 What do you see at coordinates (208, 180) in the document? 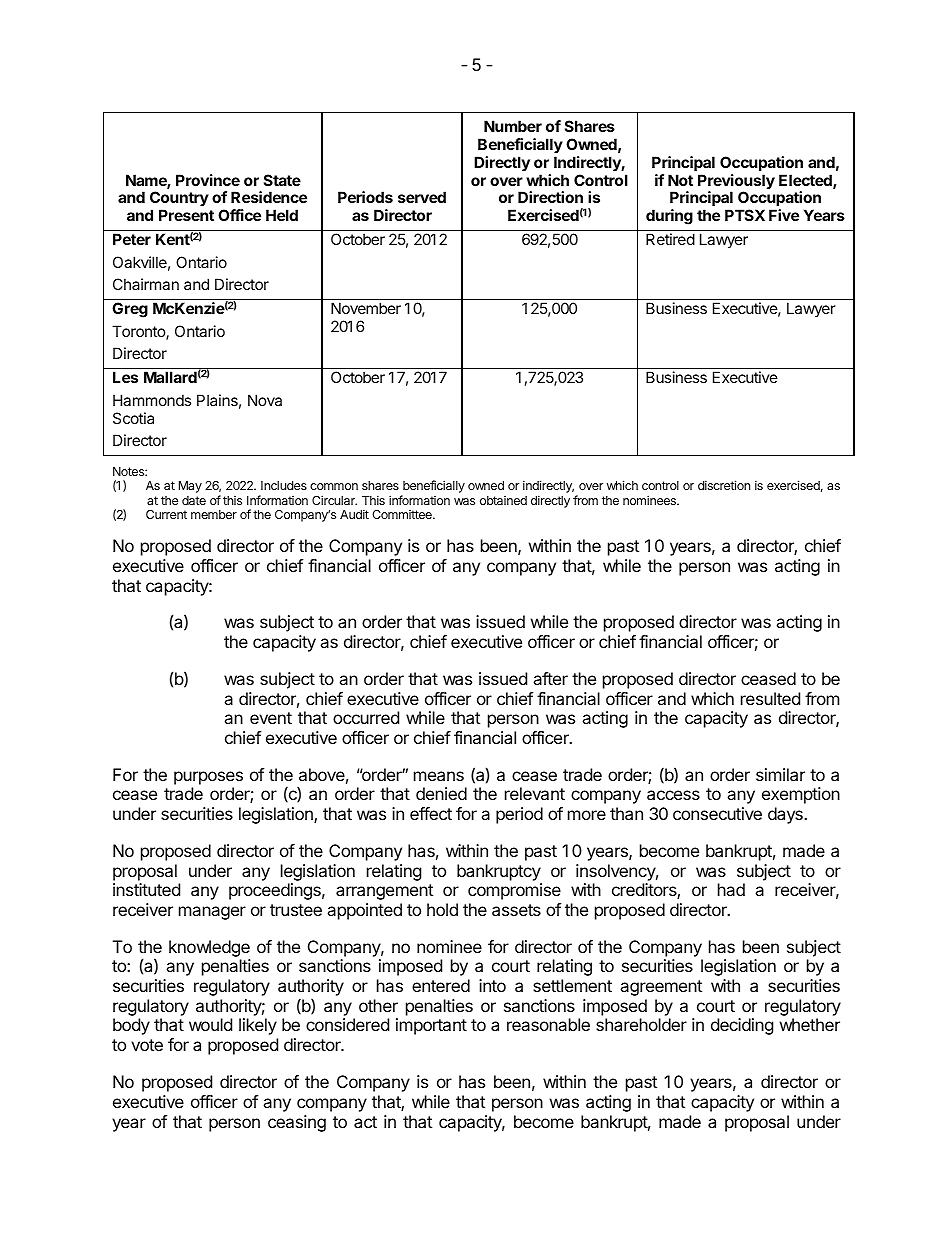
I see `Province` at bounding box center [208, 180].
